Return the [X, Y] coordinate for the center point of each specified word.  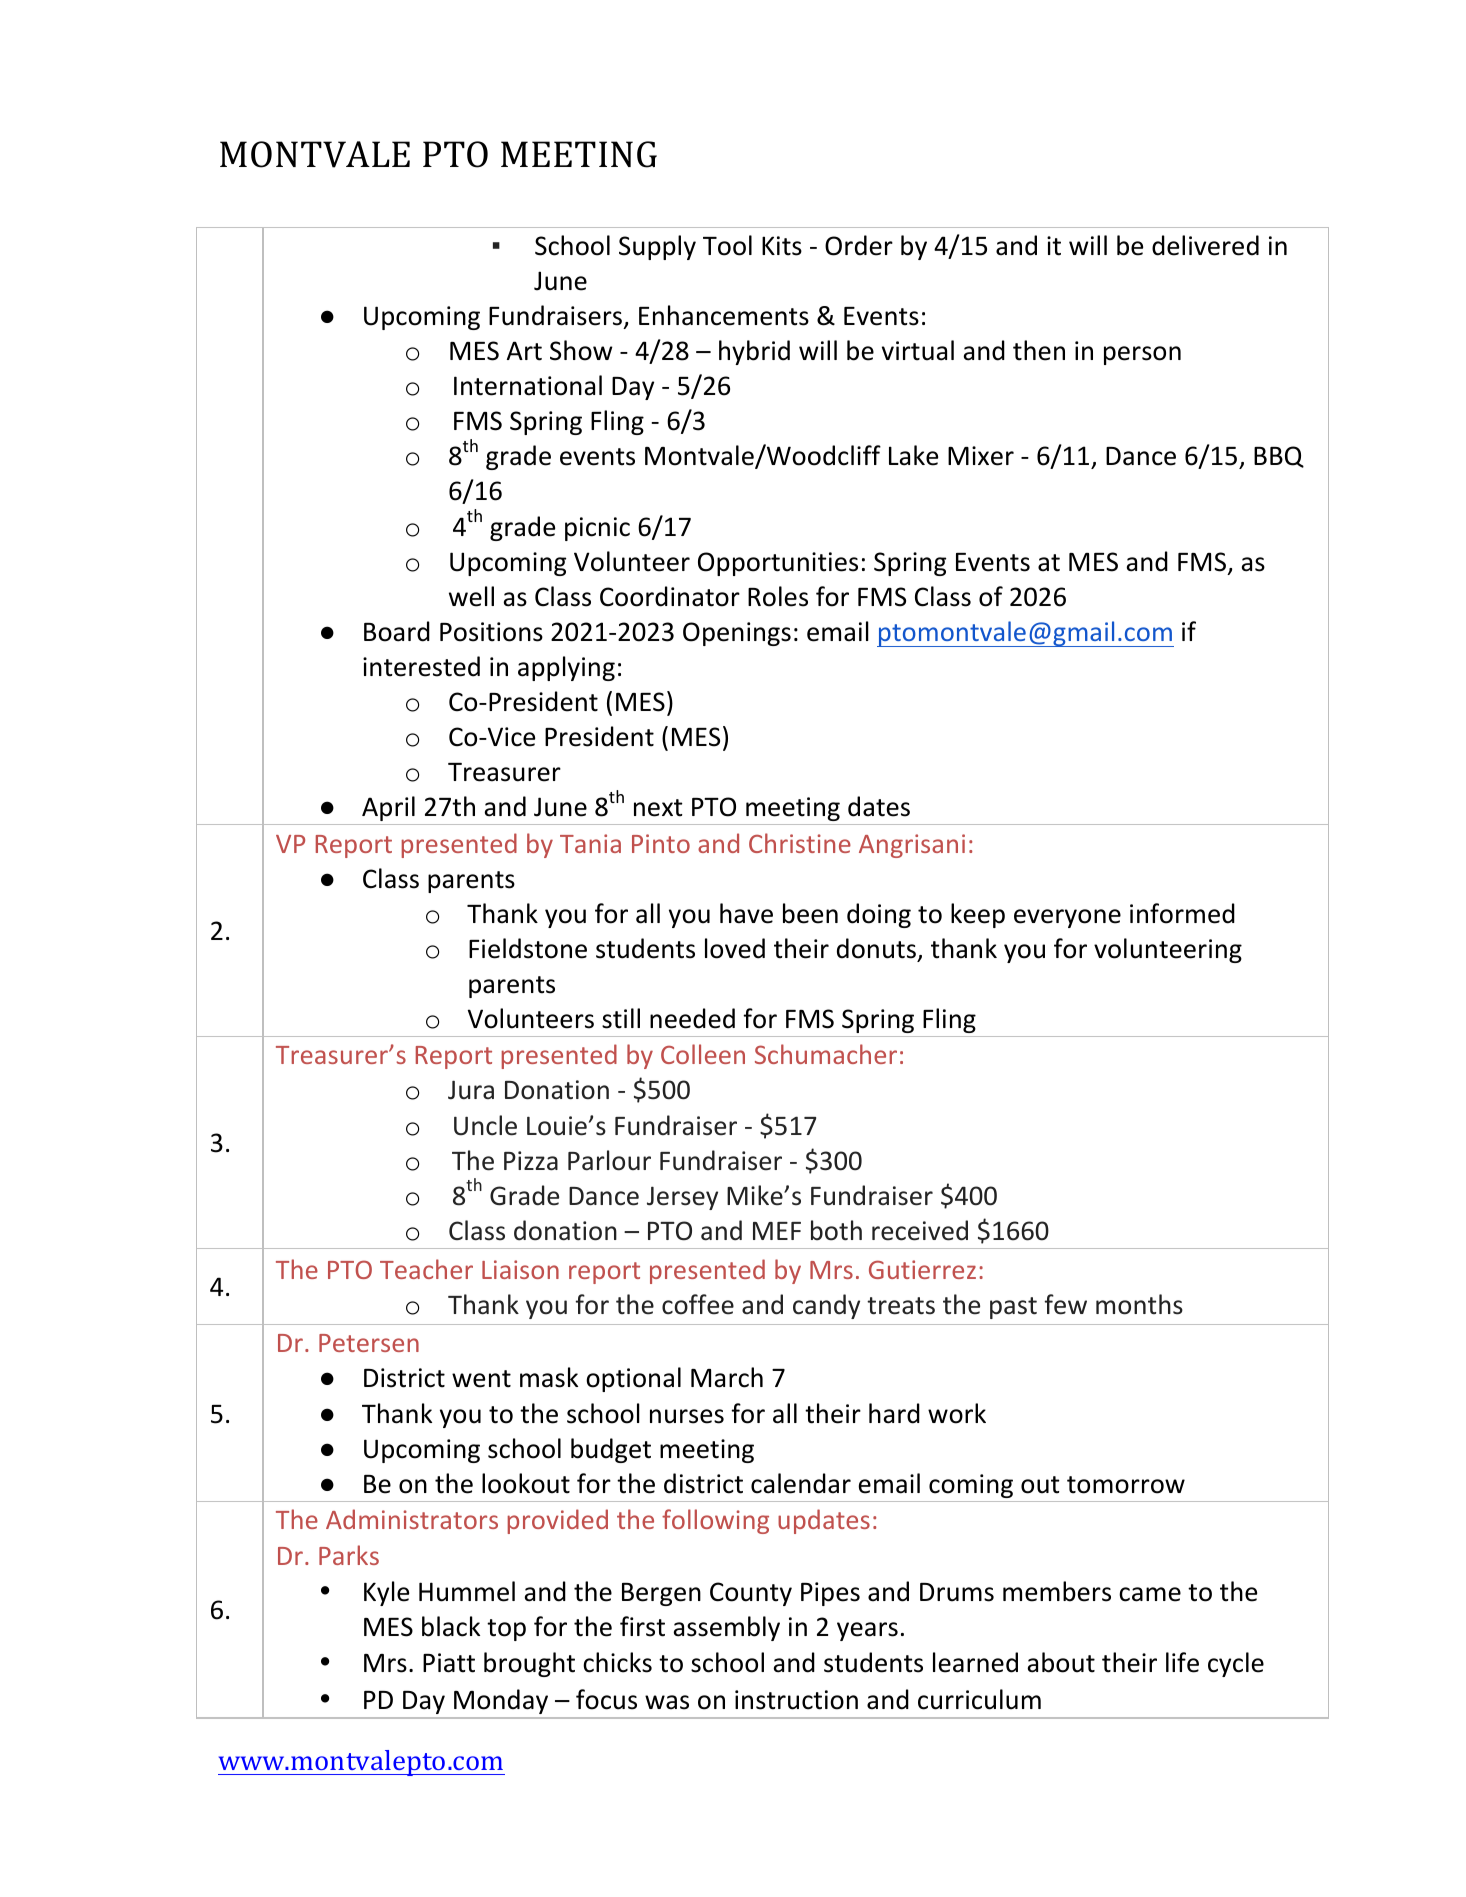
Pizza [531, 1161]
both [836, 1230]
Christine [800, 843]
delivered [1205, 245]
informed [1182, 913]
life [1182, 1662]
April [388, 808]
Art [524, 351]
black [451, 1626]
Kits [782, 246]
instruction [796, 1700]
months [1139, 1304]
